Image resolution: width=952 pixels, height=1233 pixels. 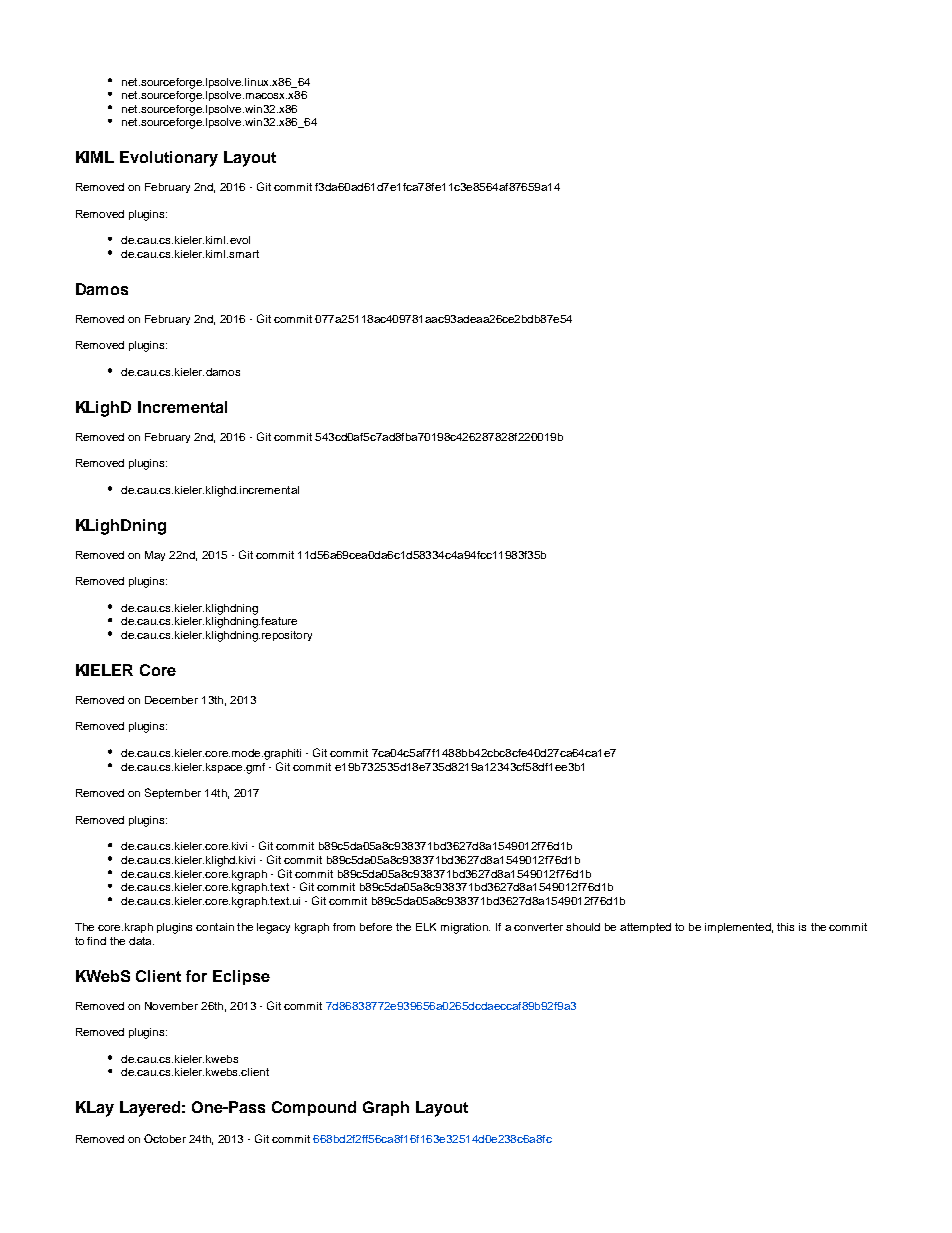 I want to click on September, so click(x=173, y=793).
